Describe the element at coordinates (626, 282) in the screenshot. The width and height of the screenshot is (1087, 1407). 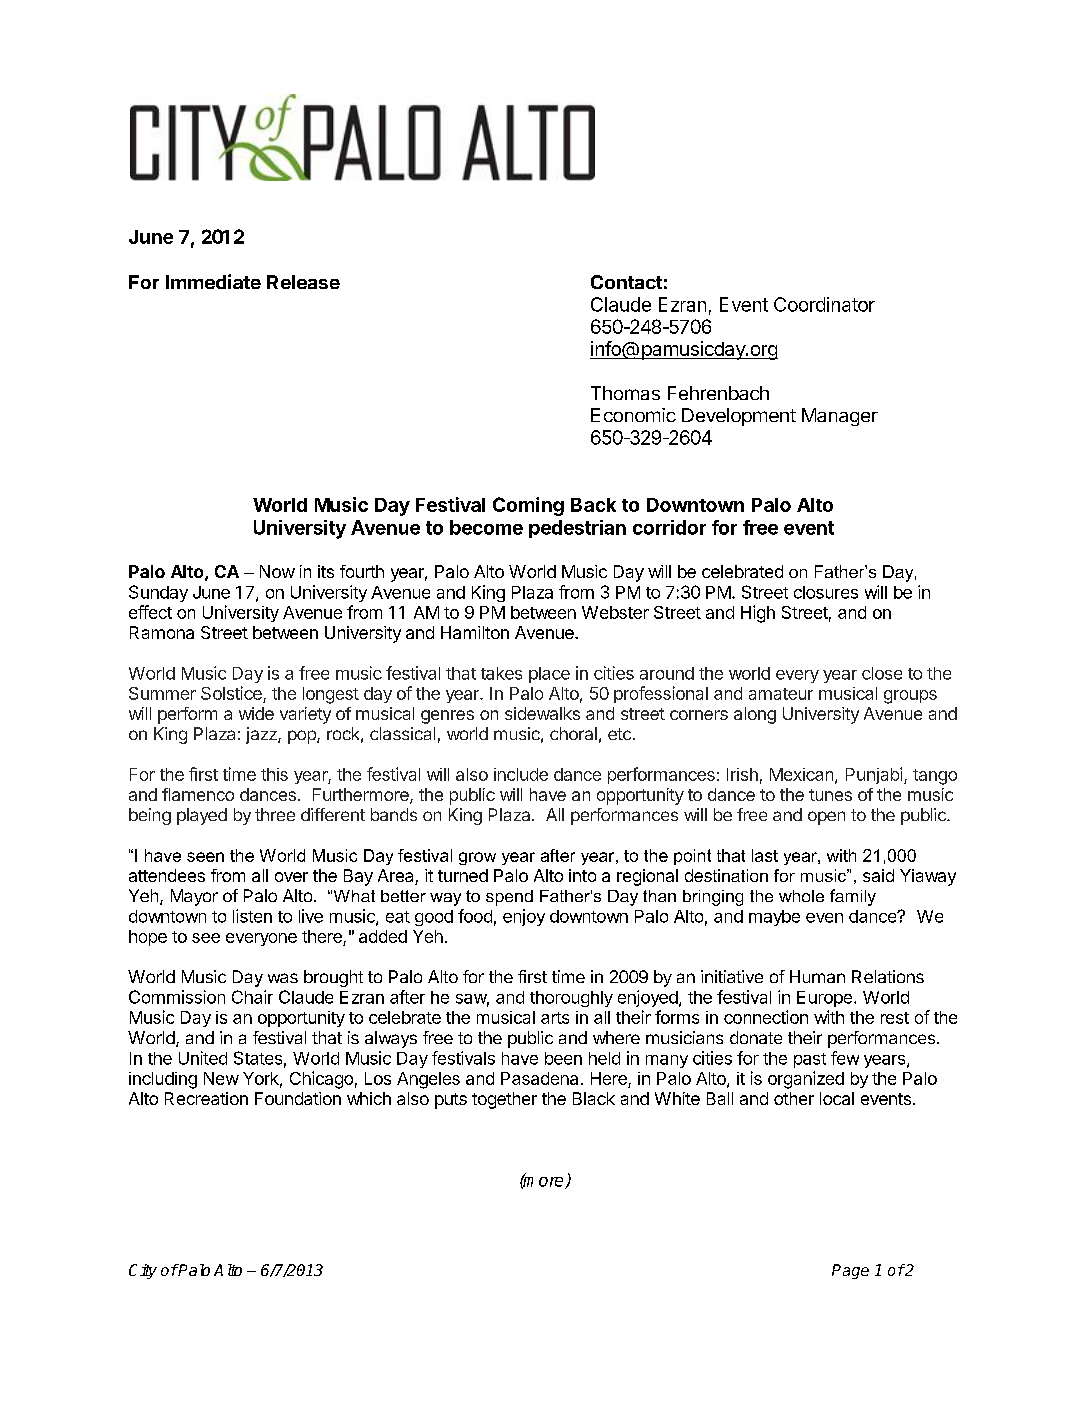
I see `Contact` at that location.
